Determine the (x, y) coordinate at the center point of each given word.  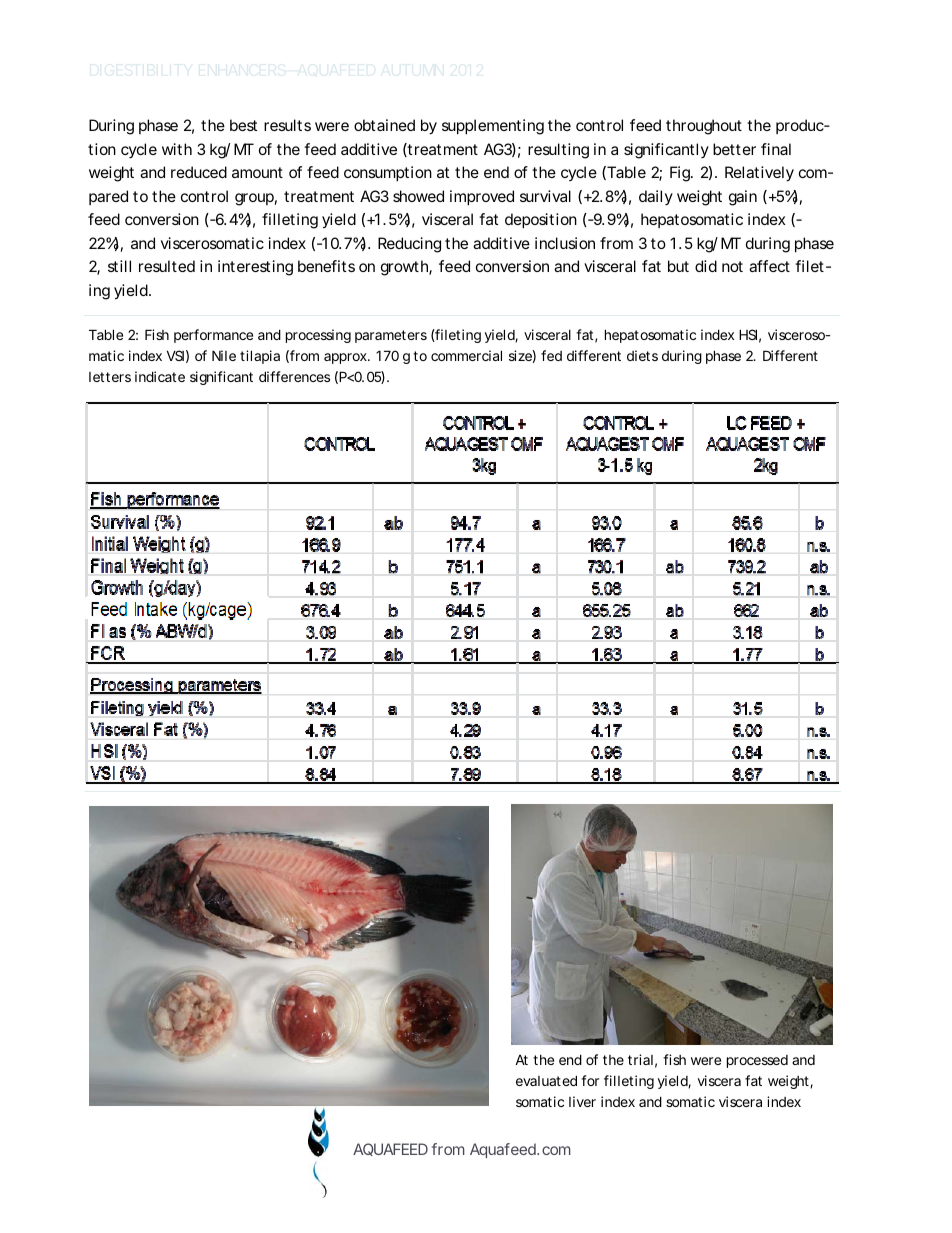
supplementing (493, 127)
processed (757, 1061)
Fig (681, 174)
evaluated (546, 1080)
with (177, 149)
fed (551, 355)
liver (582, 1101)
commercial (466, 355)
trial (640, 1059)
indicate (160, 376)
